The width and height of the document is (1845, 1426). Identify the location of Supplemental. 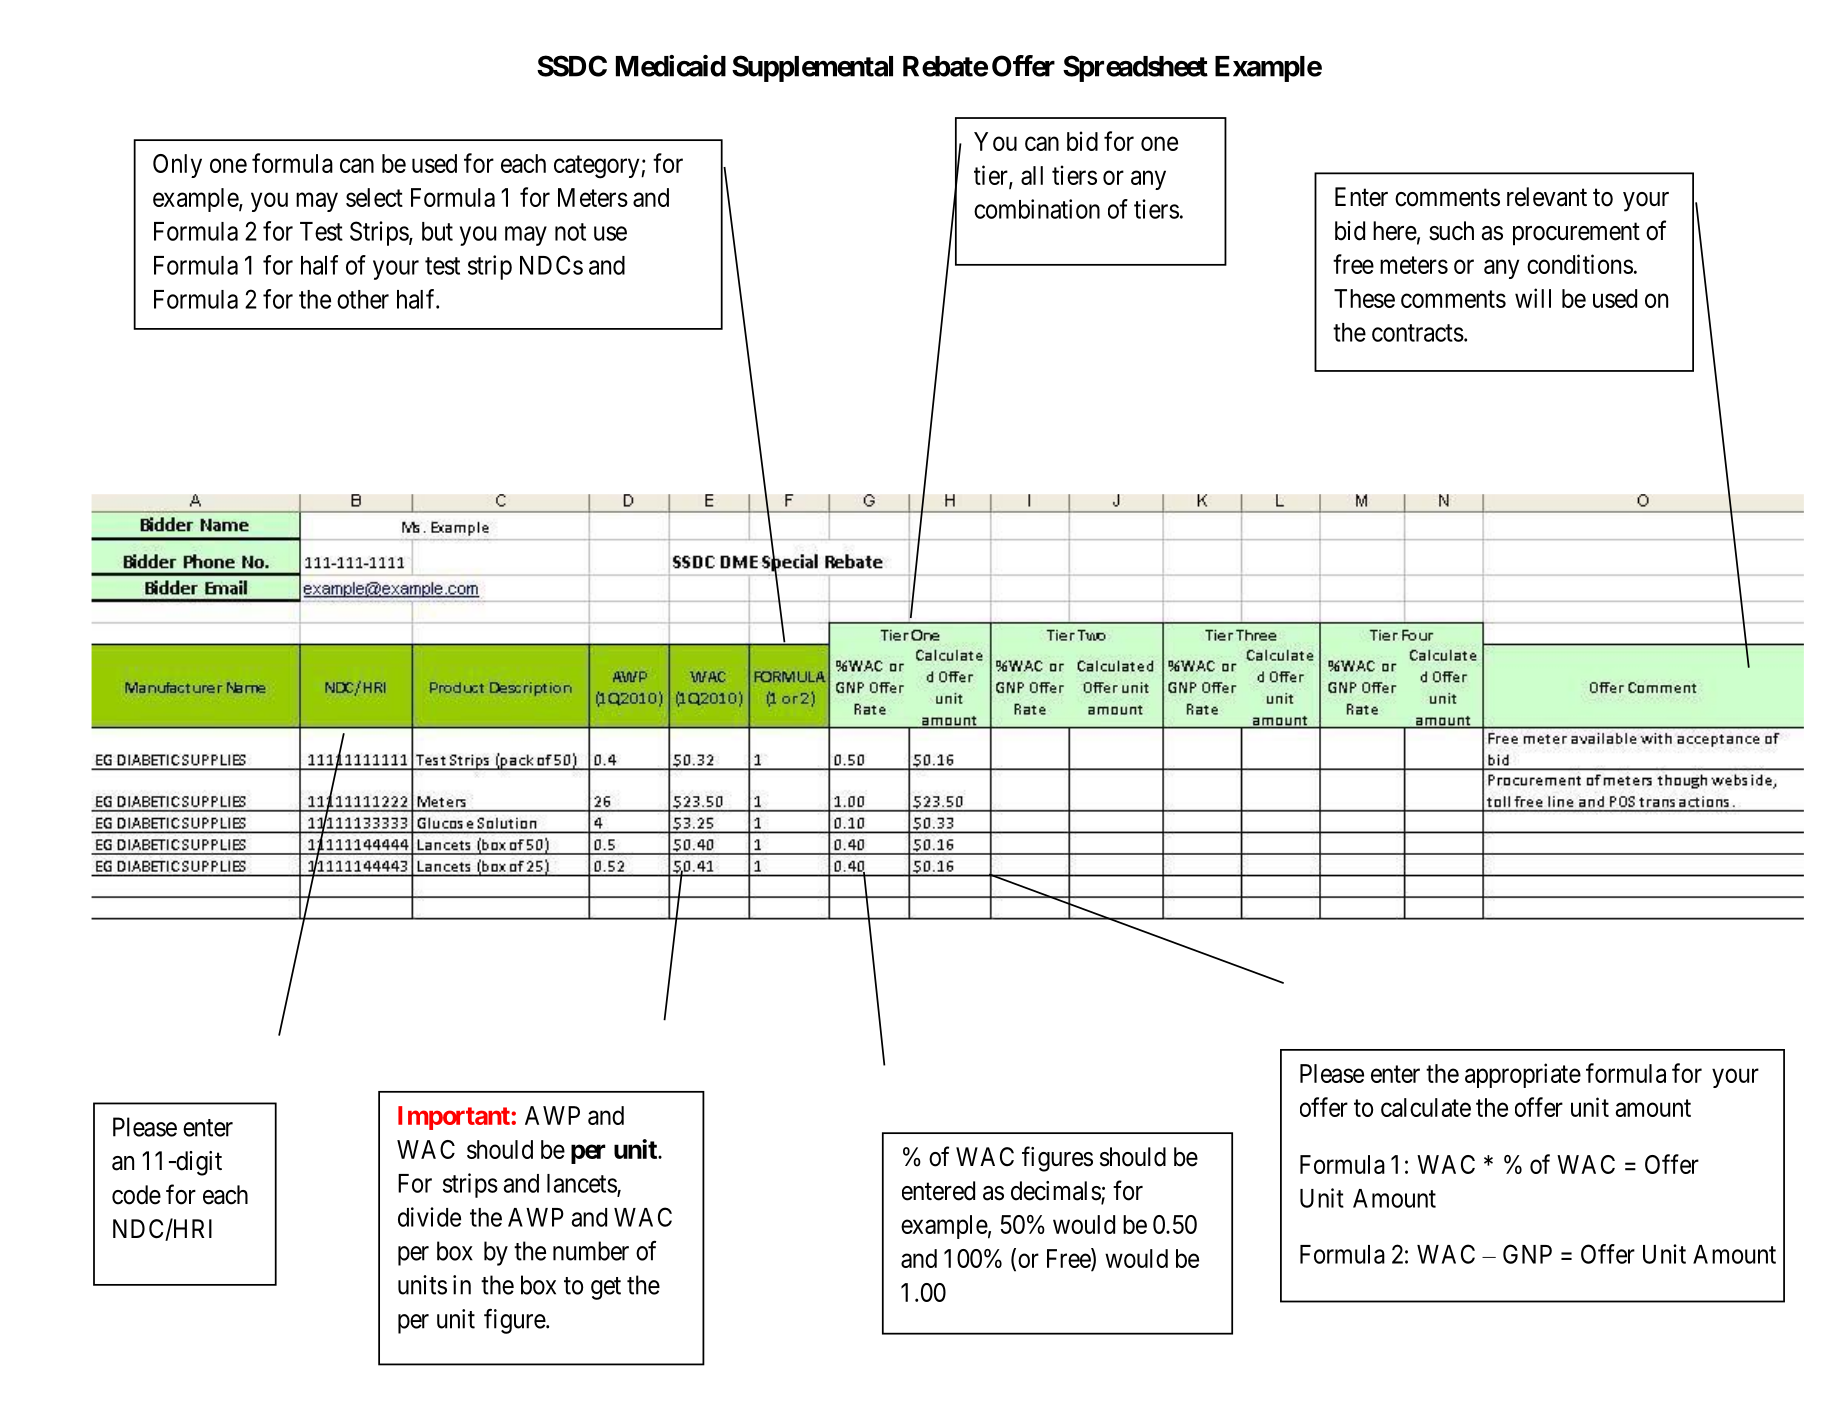
(812, 68).
